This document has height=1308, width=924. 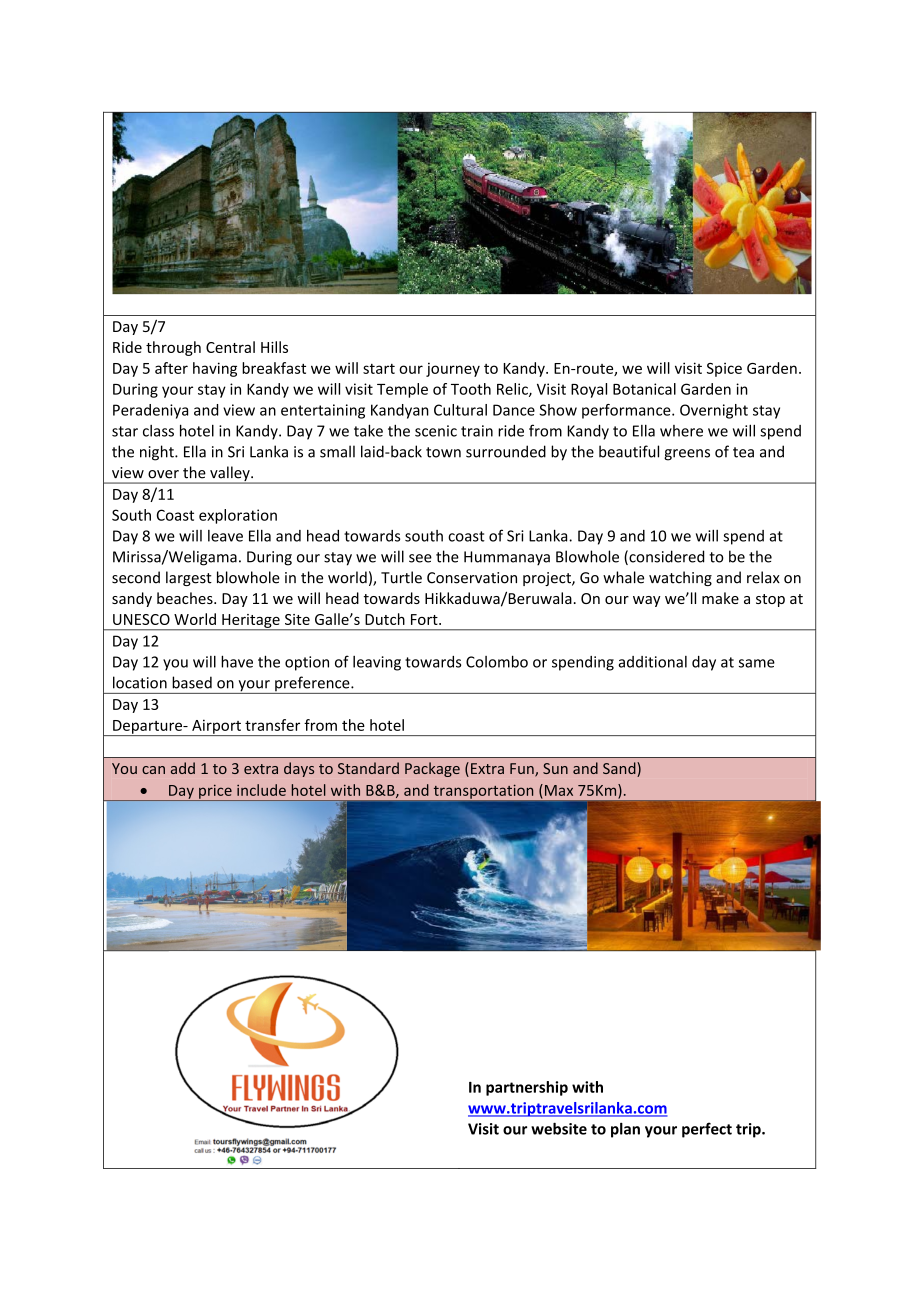 What do you see at coordinates (625, 1130) in the document?
I see `plan` at bounding box center [625, 1130].
